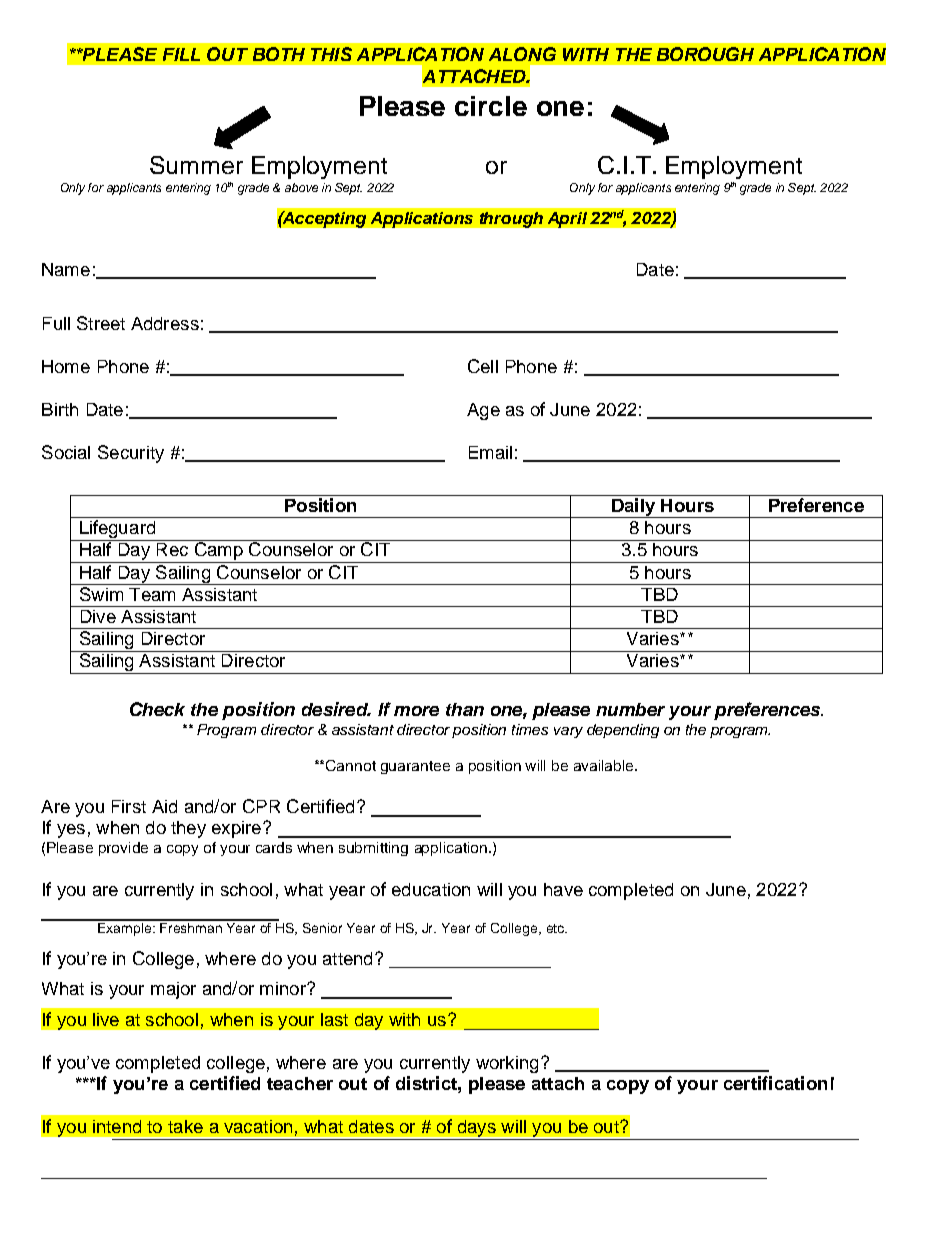  I want to click on provide, so click(123, 849).
